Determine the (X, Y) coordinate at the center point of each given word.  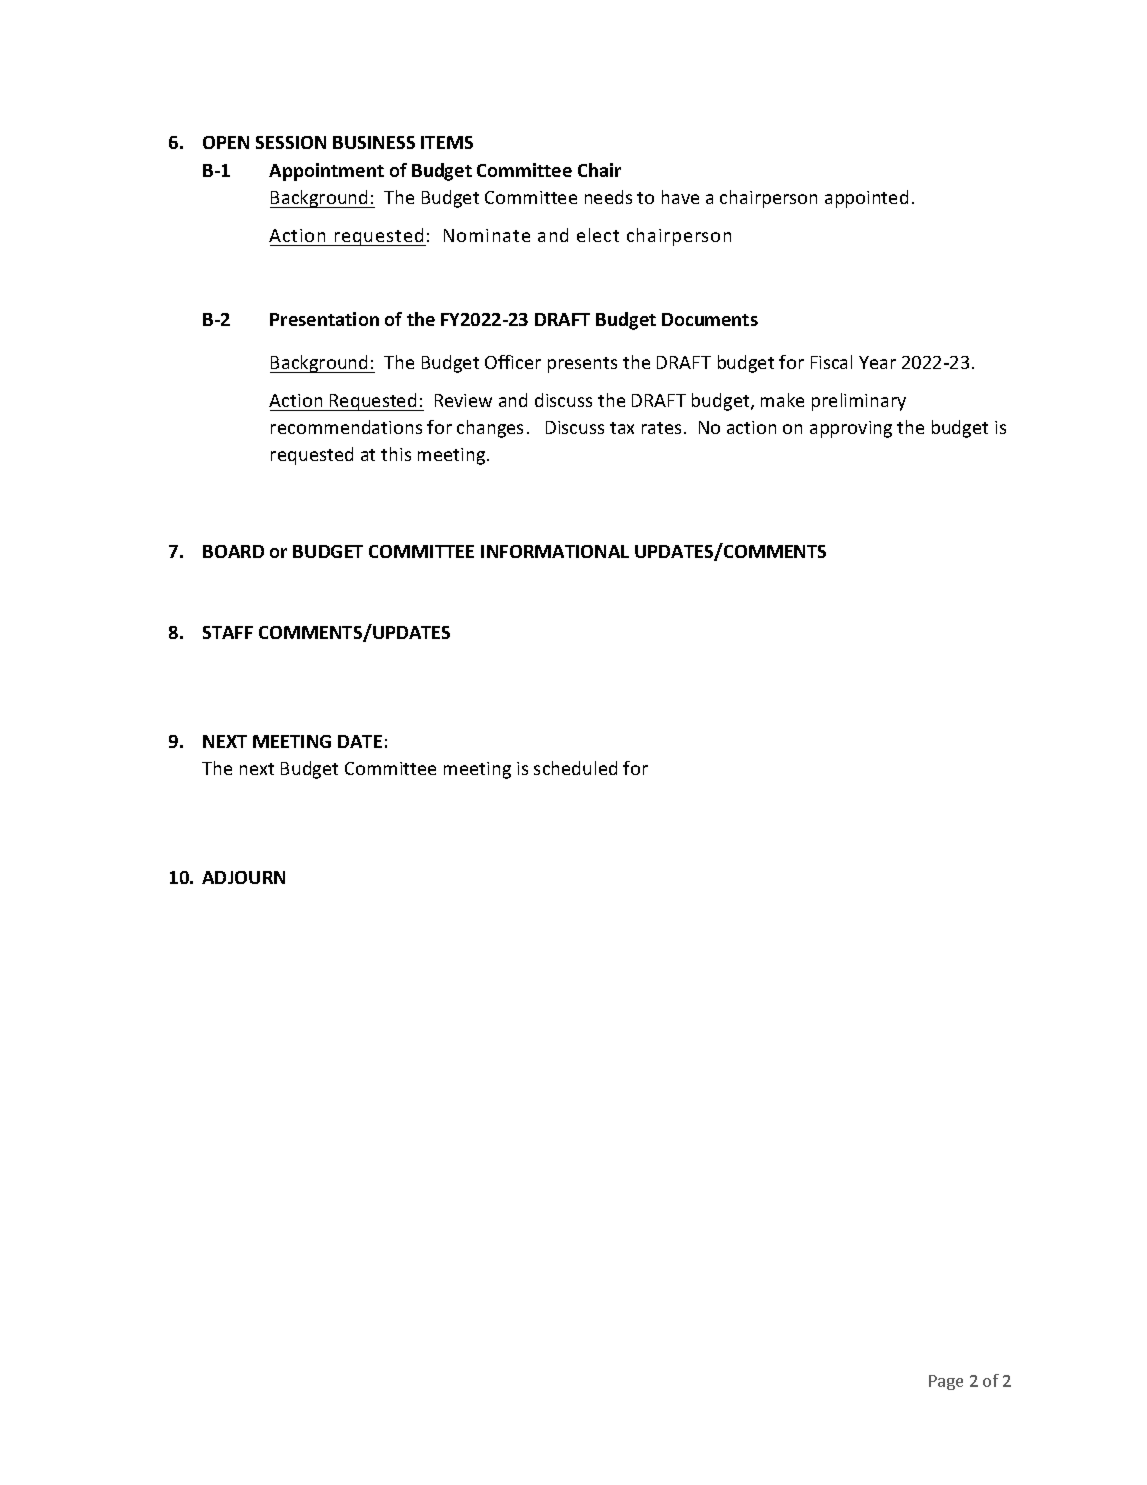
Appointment (326, 172)
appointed (866, 199)
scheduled (575, 768)
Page (946, 1382)
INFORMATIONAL (555, 551)
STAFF (228, 632)
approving (851, 429)
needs (608, 197)
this (396, 454)
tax (622, 428)
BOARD (233, 551)
